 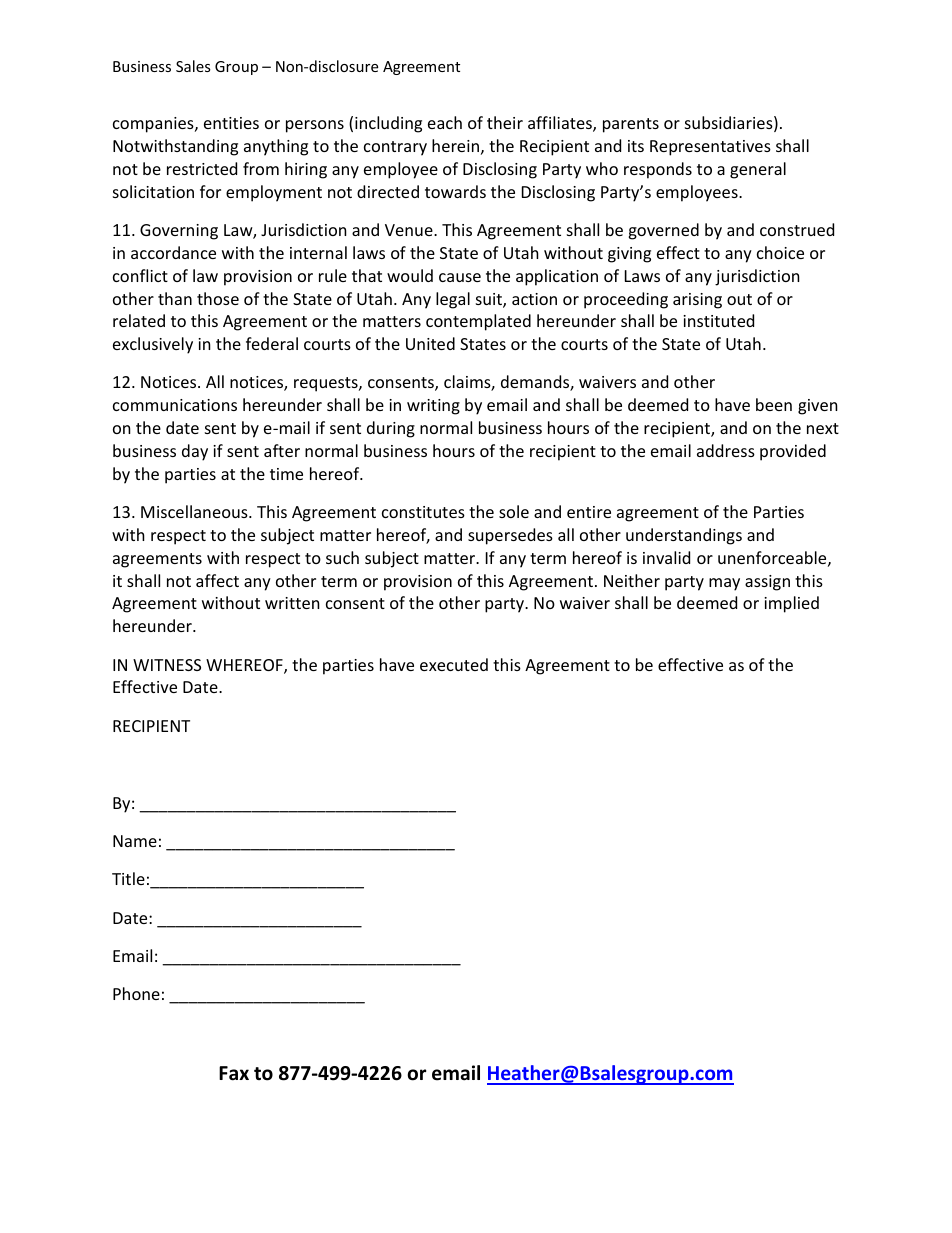 What do you see at coordinates (774, 404) in the page?
I see `been` at bounding box center [774, 404].
